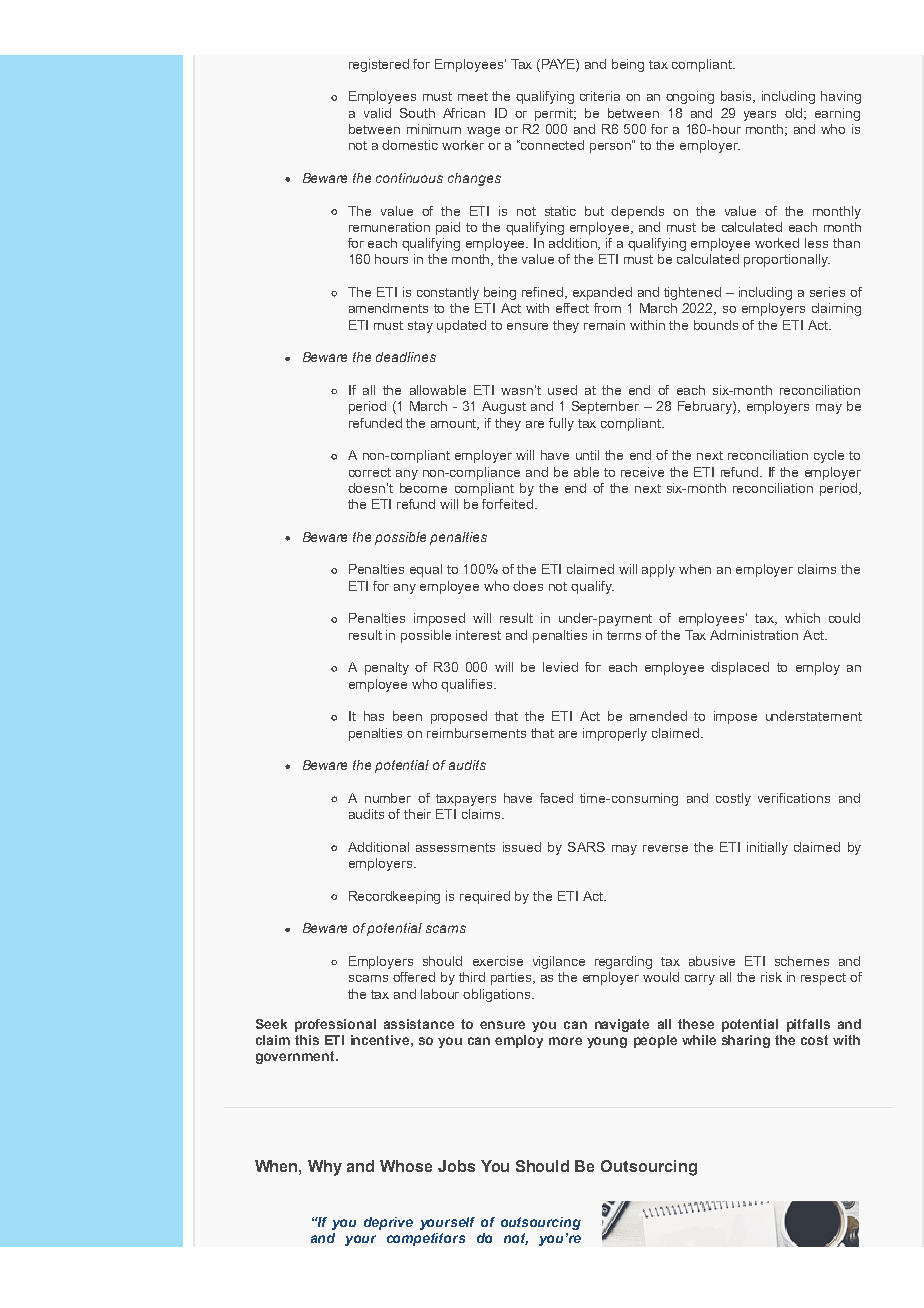  What do you see at coordinates (456, 1166) in the document?
I see `Jobs` at bounding box center [456, 1166].
